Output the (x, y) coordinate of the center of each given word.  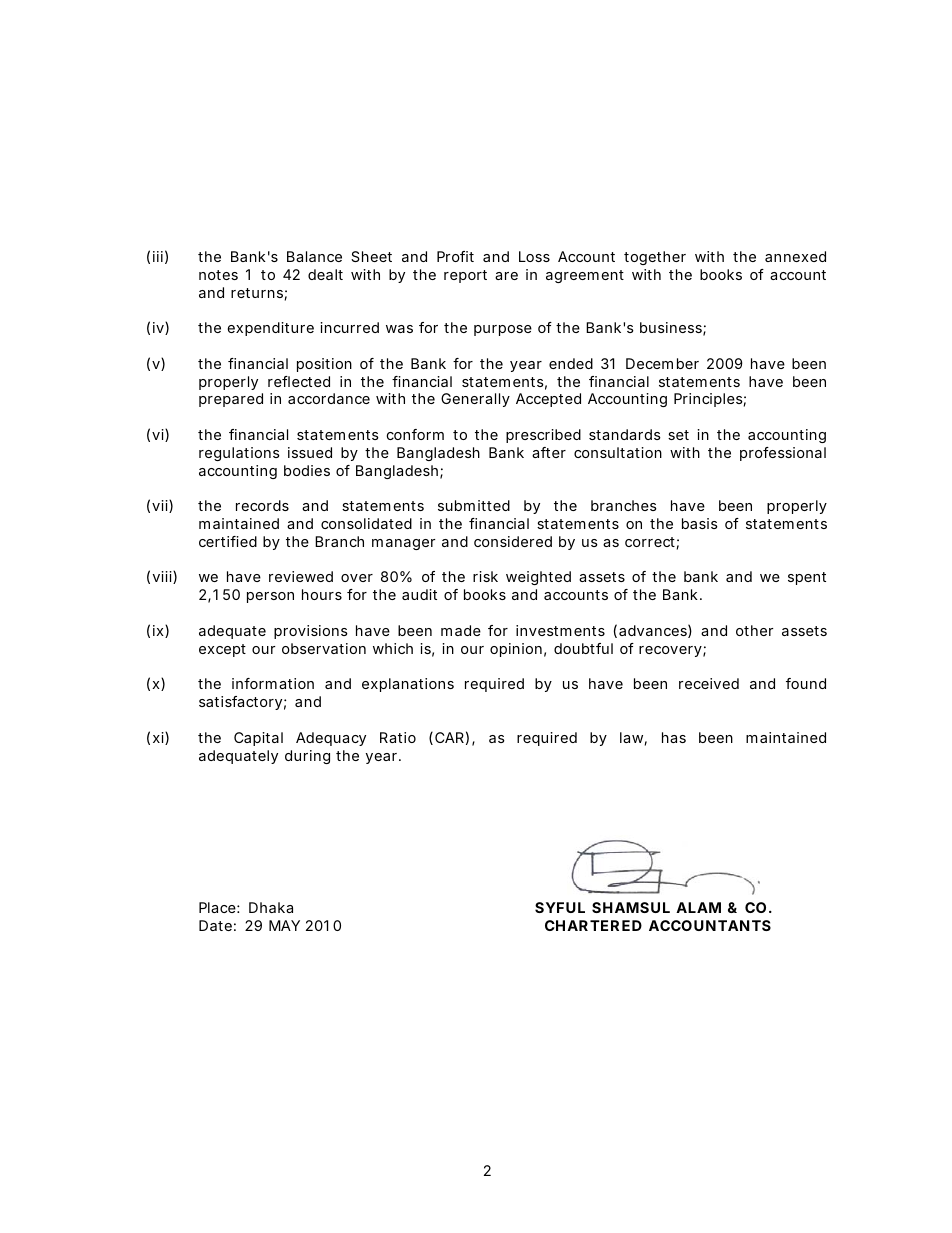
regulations (239, 454)
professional (783, 454)
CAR (449, 737)
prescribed (543, 436)
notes (218, 275)
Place (217, 907)
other (754, 630)
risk (485, 576)
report (465, 276)
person (270, 597)
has (674, 737)
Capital (258, 739)
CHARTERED (593, 925)
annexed (795, 256)
